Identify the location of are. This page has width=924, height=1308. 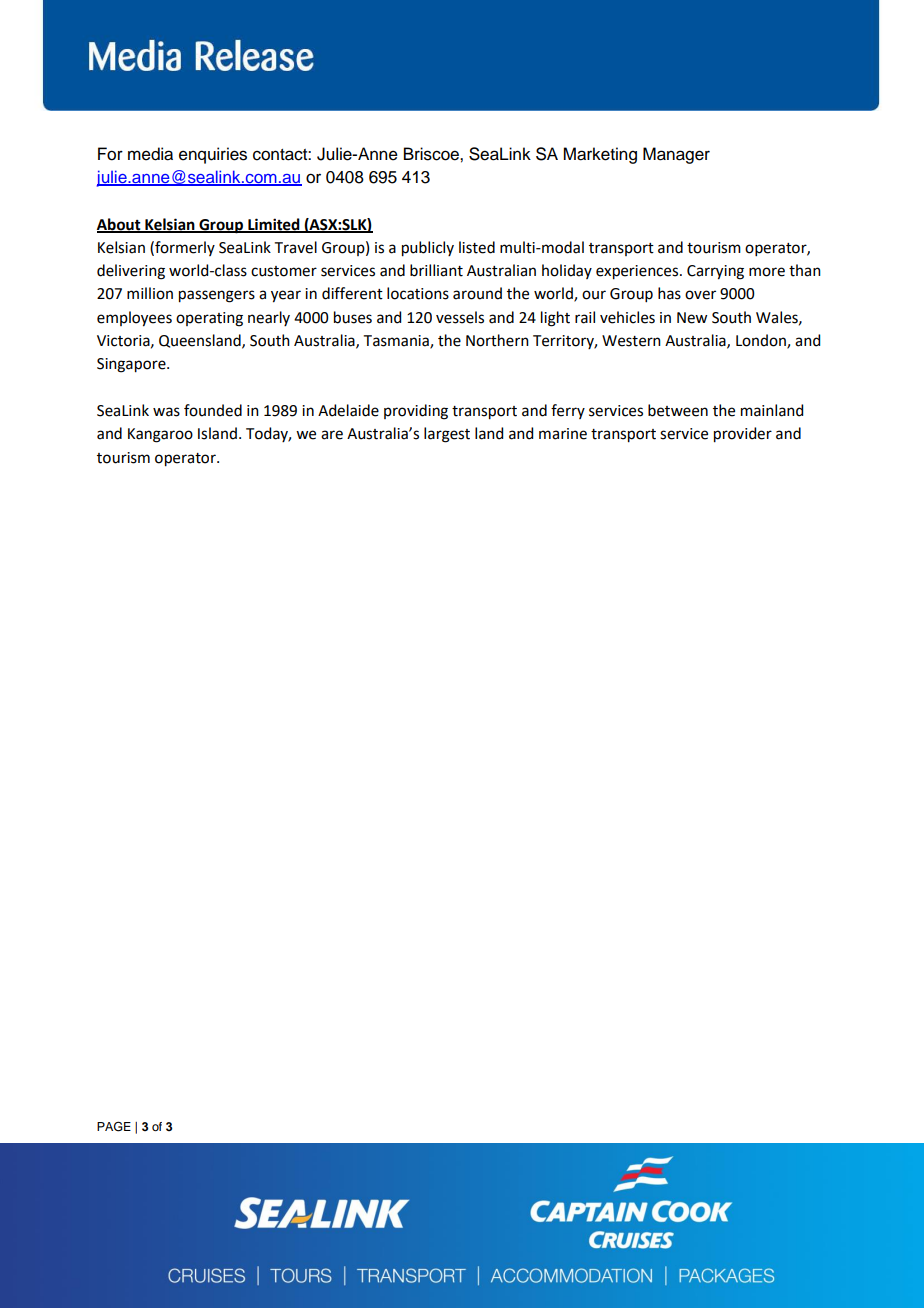
(332, 435).
